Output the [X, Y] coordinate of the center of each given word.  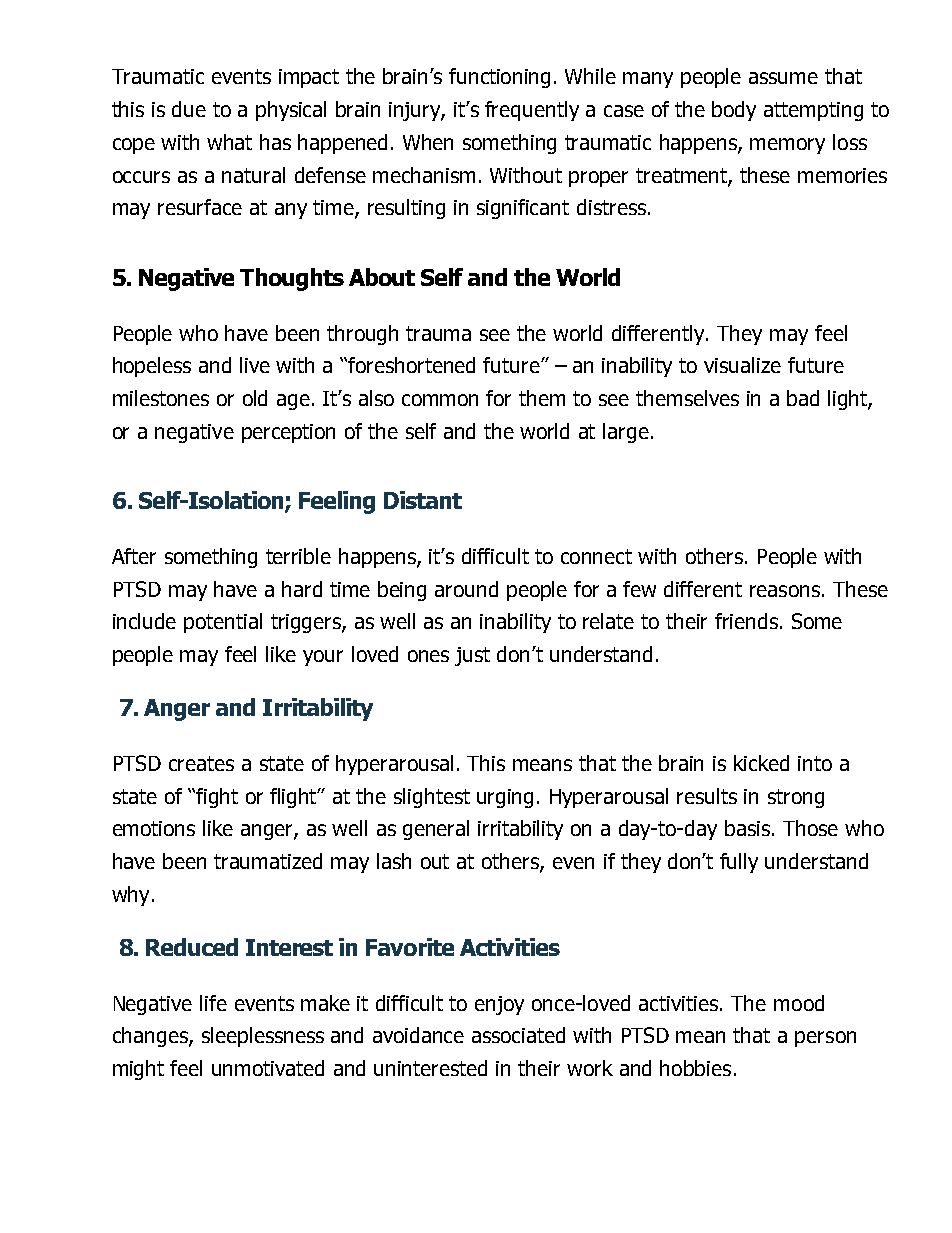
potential [223, 623]
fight [217, 798]
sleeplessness [263, 1037]
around [466, 589]
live [255, 365]
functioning [499, 78]
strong [796, 798]
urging [505, 798]
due [189, 109]
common [440, 400]
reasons [785, 591]
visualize [742, 365]
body [734, 111]
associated [518, 1035]
